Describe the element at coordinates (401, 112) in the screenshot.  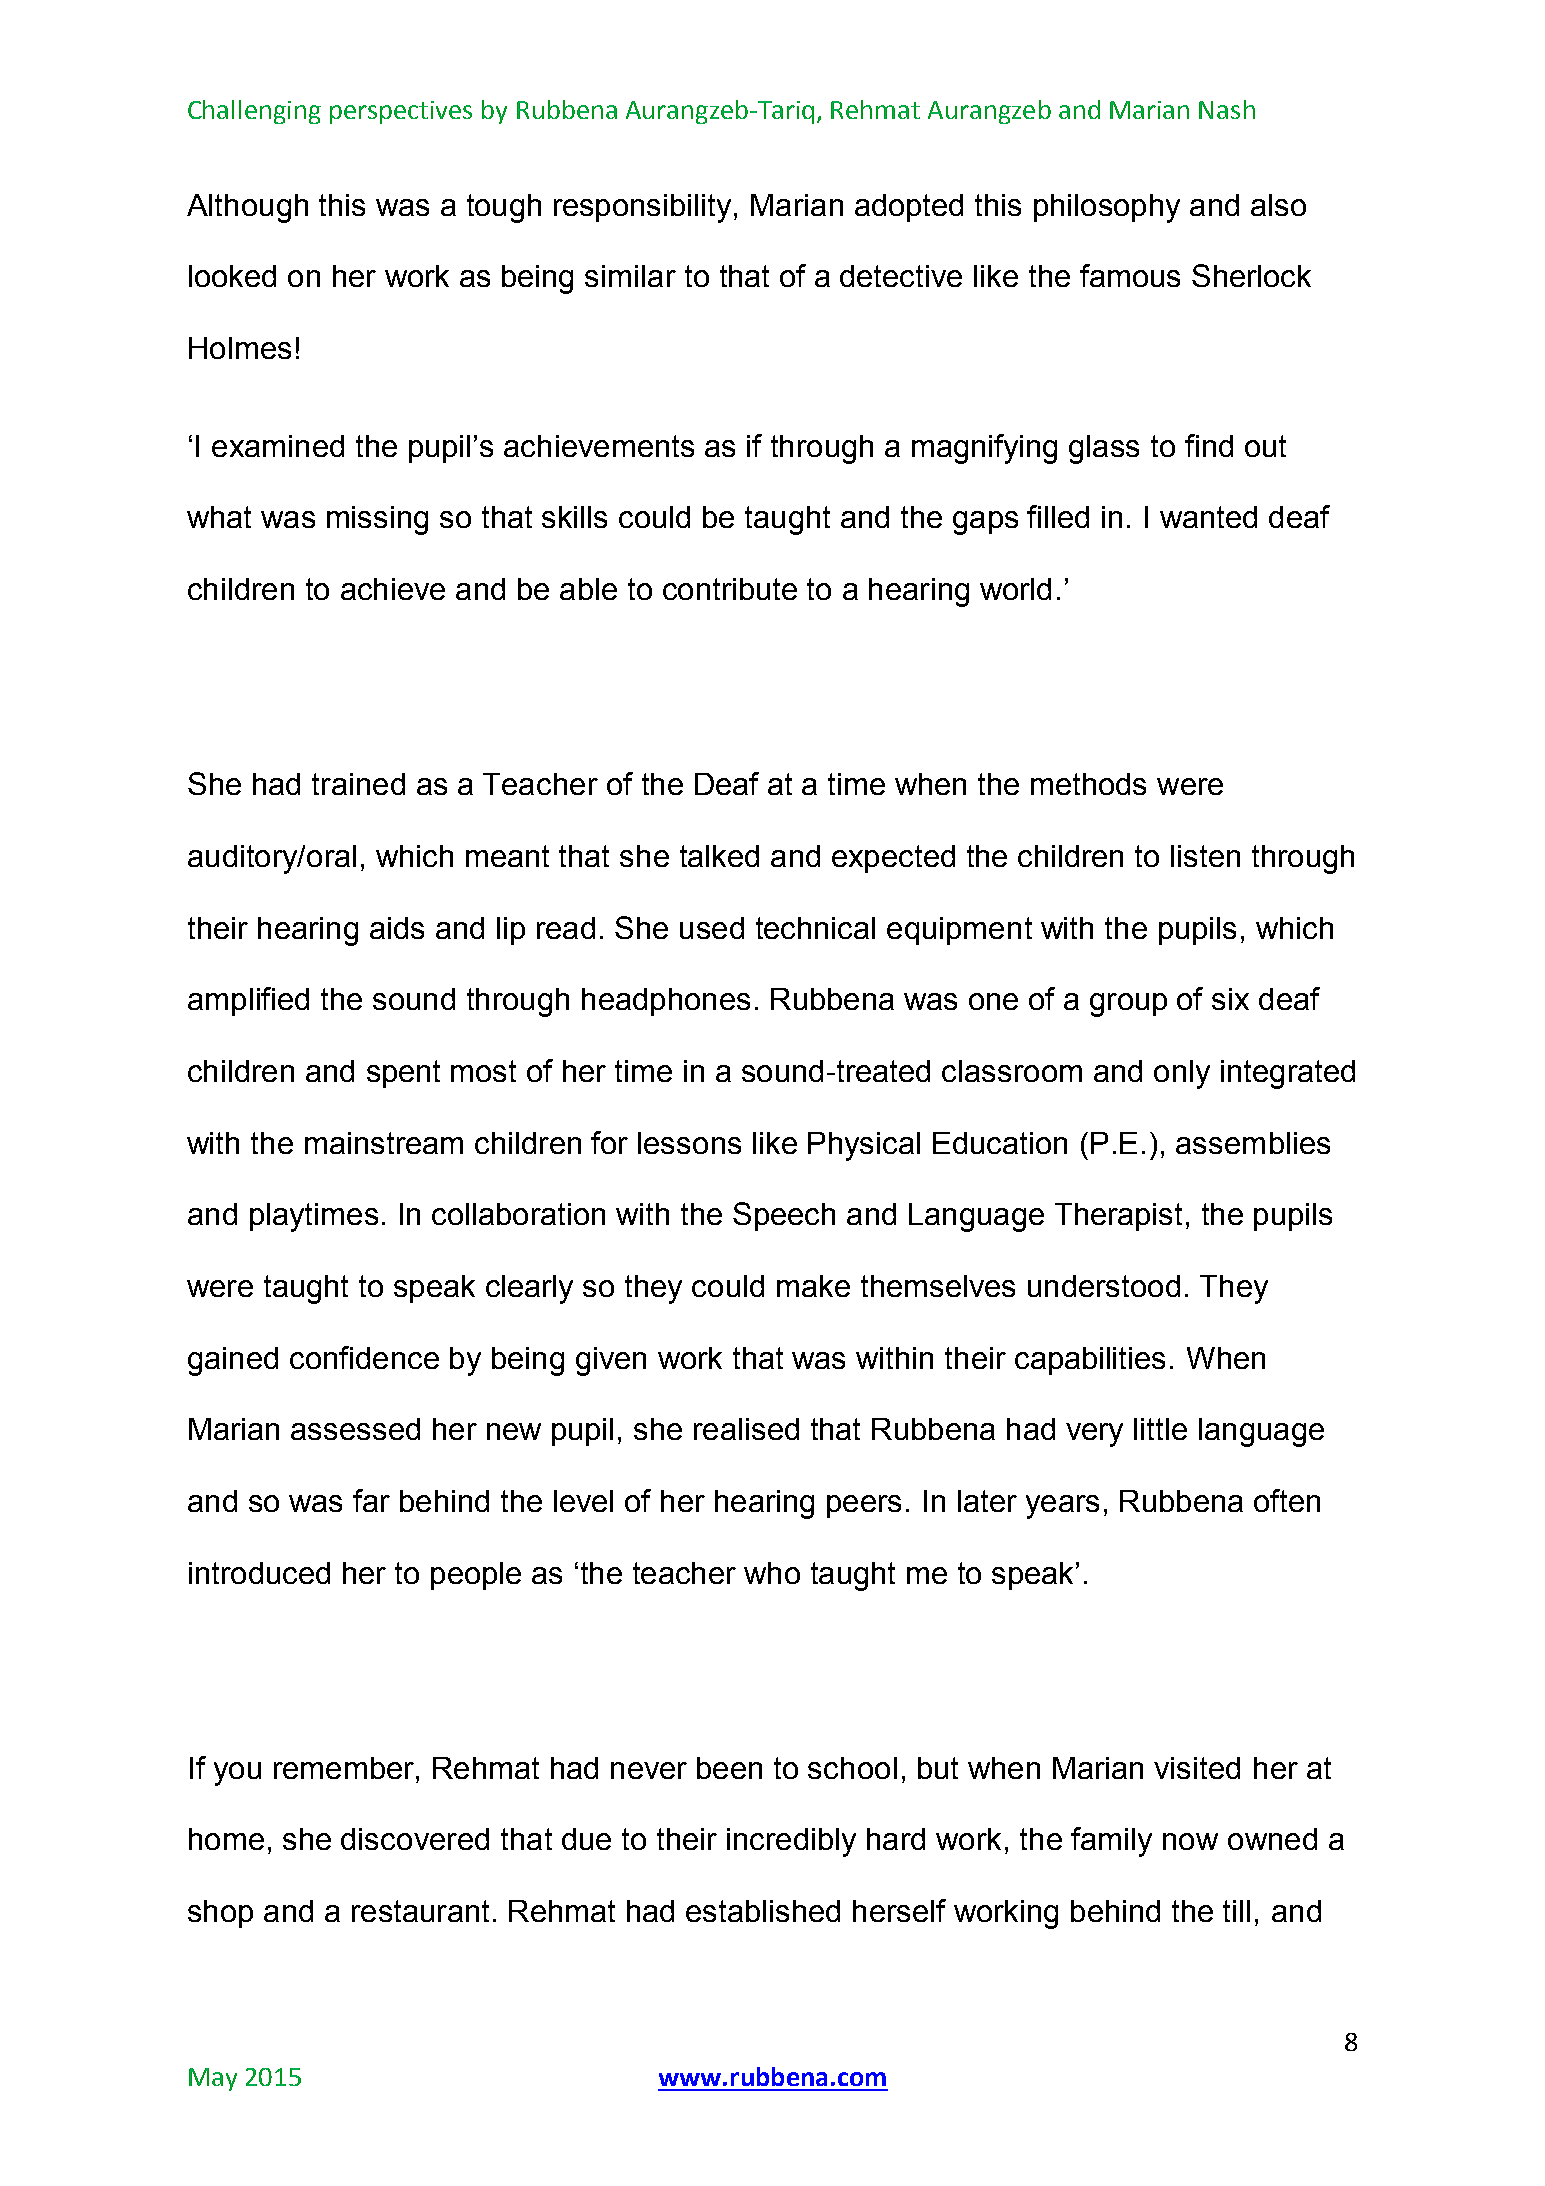
I see `perspectives` at that location.
